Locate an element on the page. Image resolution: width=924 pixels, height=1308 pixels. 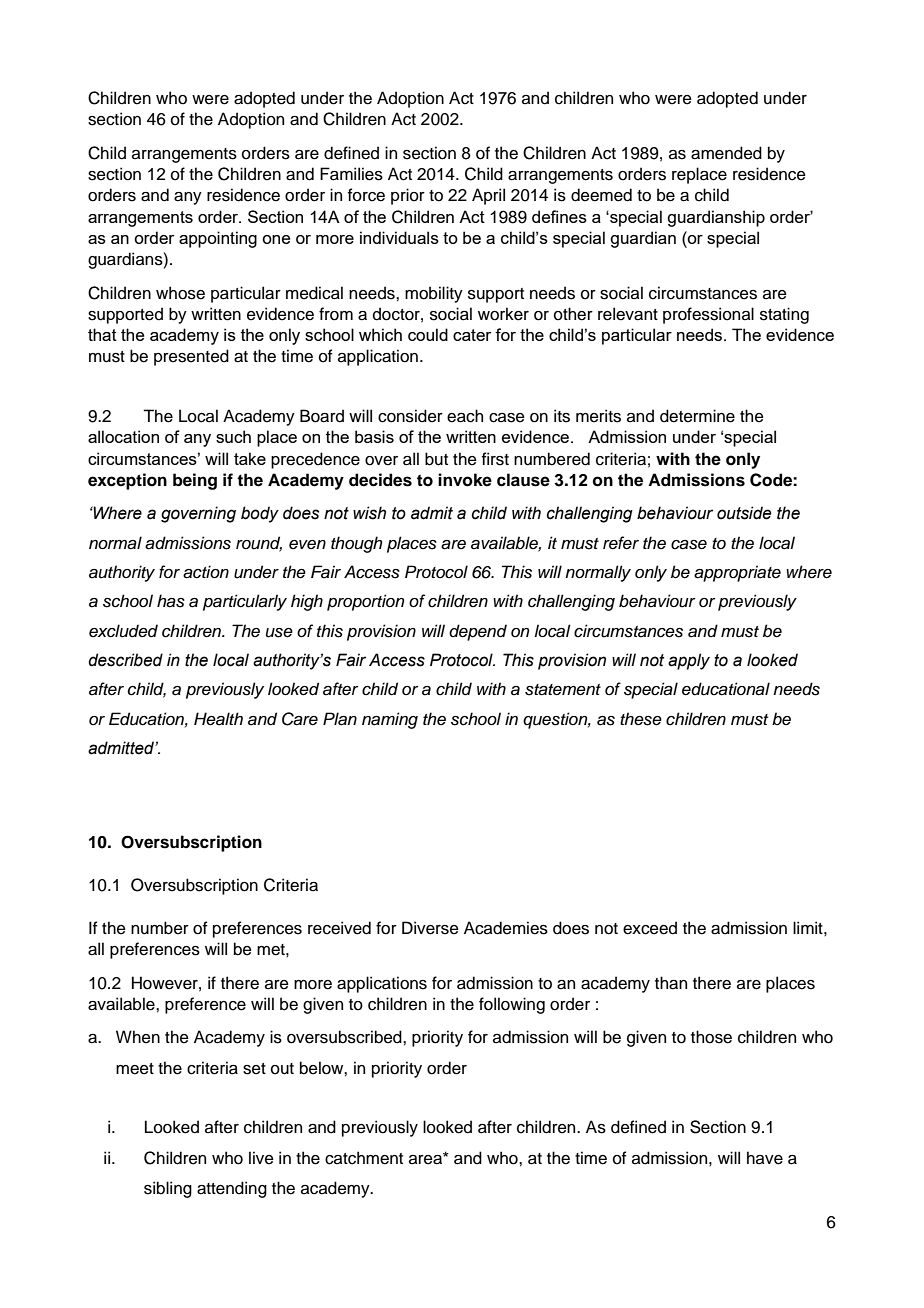
being is located at coordinates (195, 481).
